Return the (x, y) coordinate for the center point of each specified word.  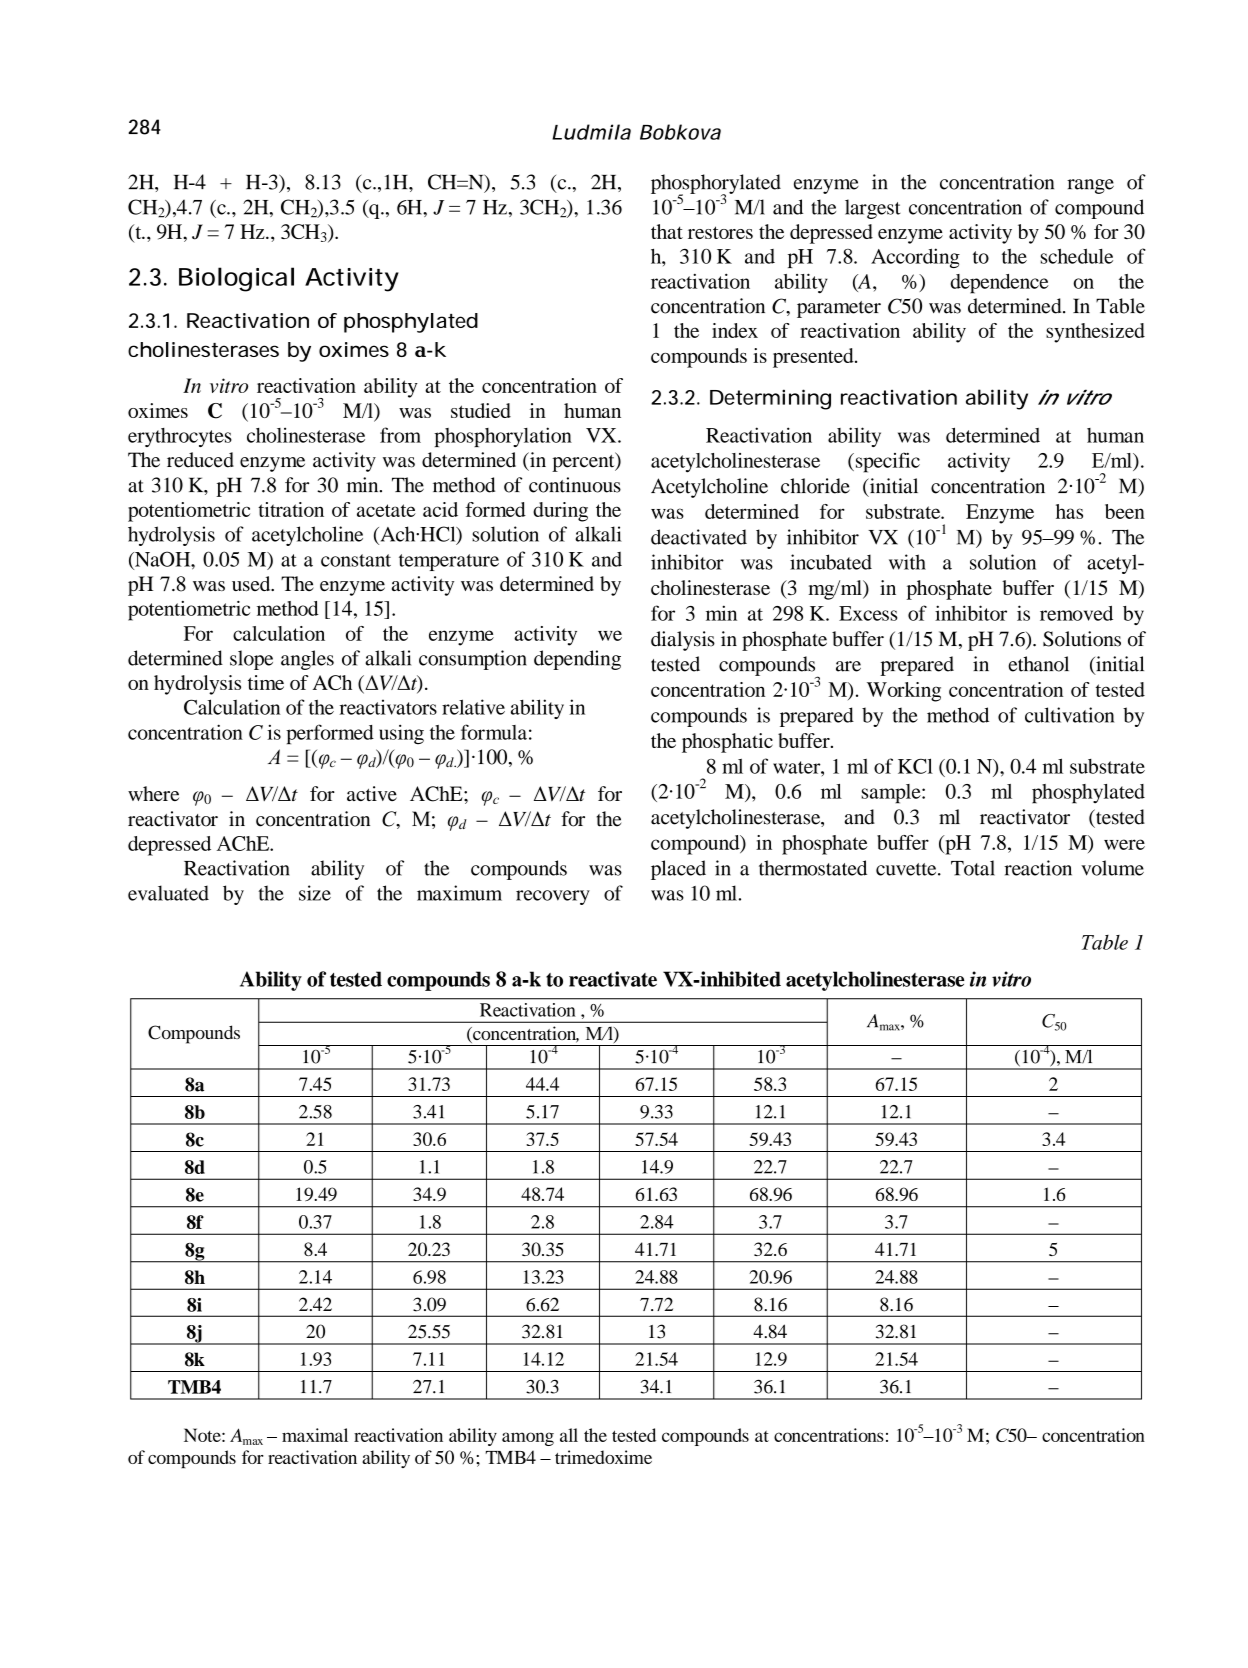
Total (973, 868)
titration (291, 509)
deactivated (699, 537)
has (1069, 511)
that (667, 231)
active (372, 793)
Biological (236, 279)
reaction (1038, 868)
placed (678, 870)
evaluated (168, 893)
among (528, 1439)
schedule (1077, 256)
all (569, 1435)
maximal (315, 1435)
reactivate (613, 979)
